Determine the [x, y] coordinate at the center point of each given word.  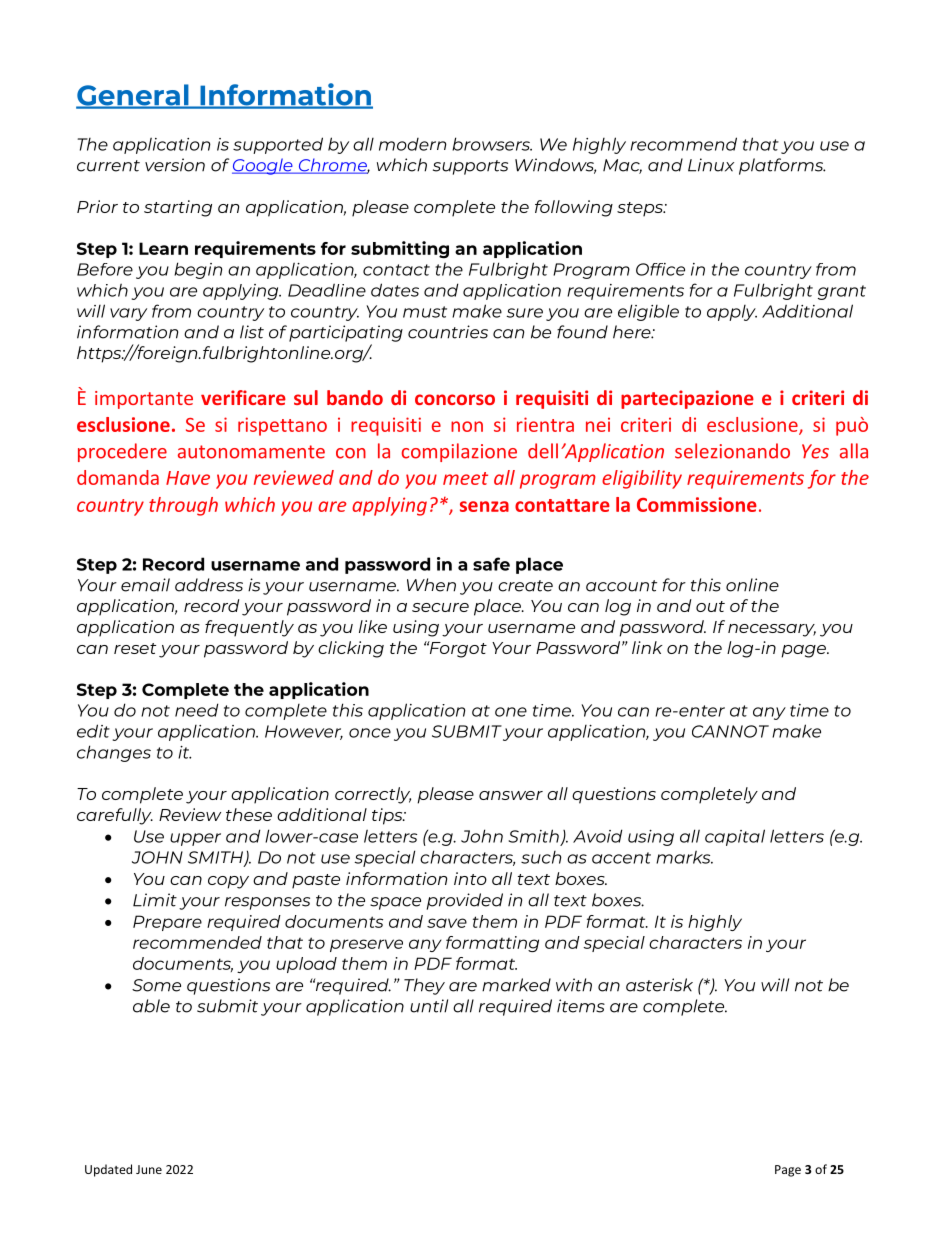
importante [144, 400]
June [149, 1169]
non [467, 426]
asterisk [659, 985]
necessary [772, 630]
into [470, 878]
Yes [815, 451]
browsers [492, 144]
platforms [782, 166]
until [429, 1006]
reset [135, 648]
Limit [155, 900]
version [175, 165]
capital [735, 837]
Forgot [457, 649]
